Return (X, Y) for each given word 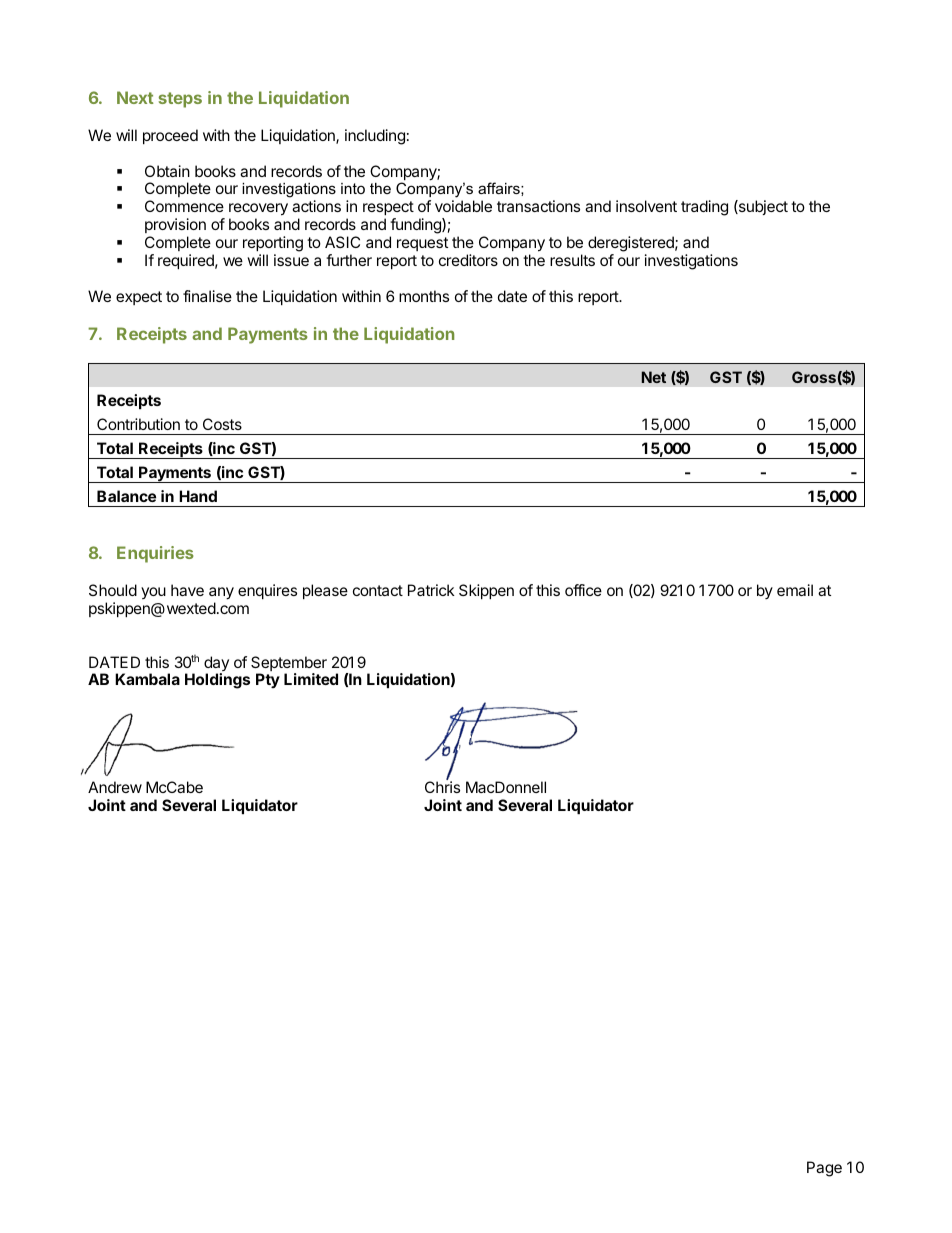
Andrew (115, 787)
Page (824, 1169)
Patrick (431, 590)
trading (704, 208)
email (795, 590)
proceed (170, 136)
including (375, 137)
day (216, 665)
